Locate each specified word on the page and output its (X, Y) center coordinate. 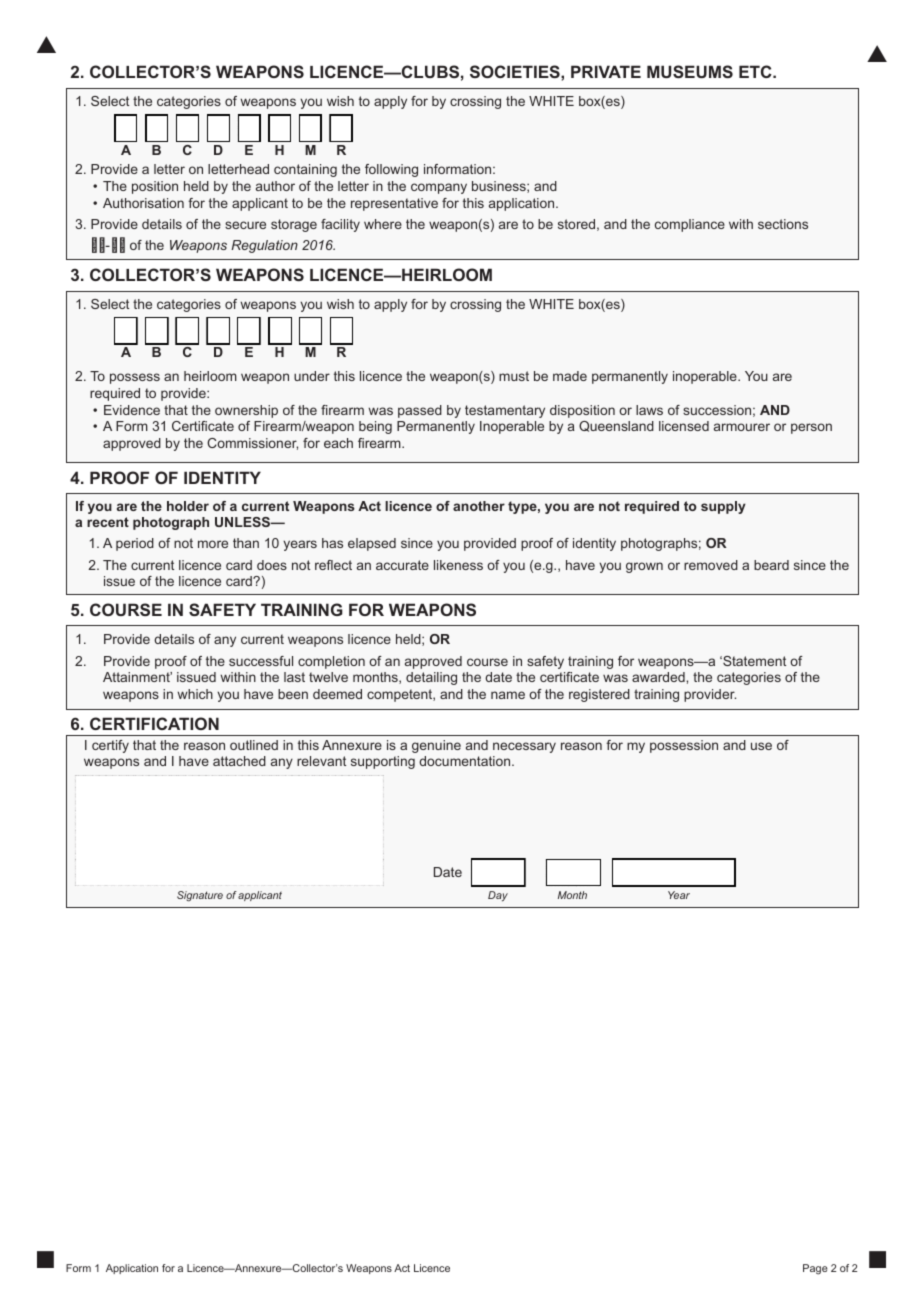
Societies (516, 71)
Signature (200, 896)
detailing (431, 678)
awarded (659, 677)
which (195, 694)
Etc (756, 71)
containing (305, 170)
